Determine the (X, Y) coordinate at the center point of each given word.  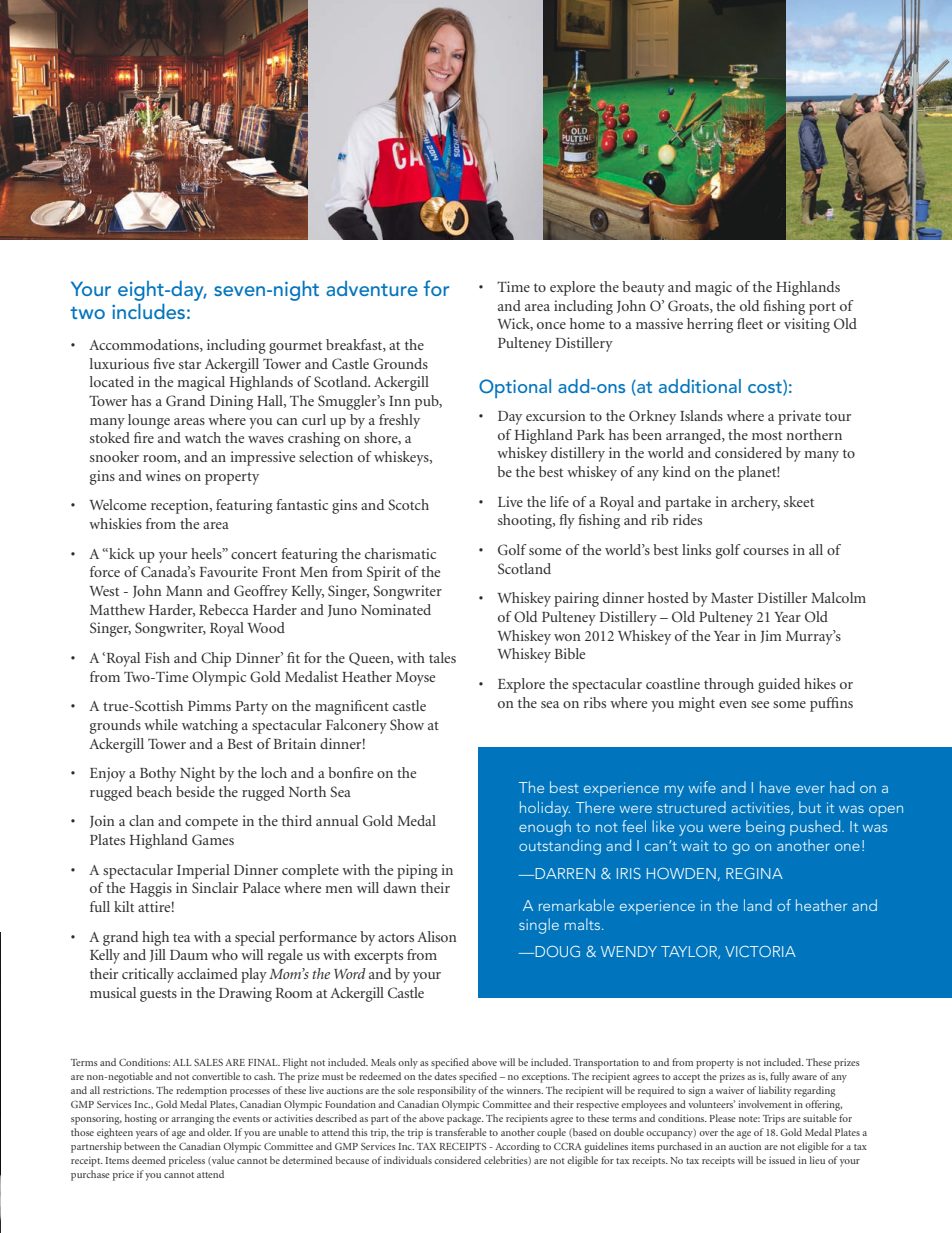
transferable (461, 1132)
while (161, 724)
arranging (192, 1119)
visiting (807, 325)
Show (407, 724)
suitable (820, 1118)
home (587, 323)
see (760, 704)
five (164, 363)
